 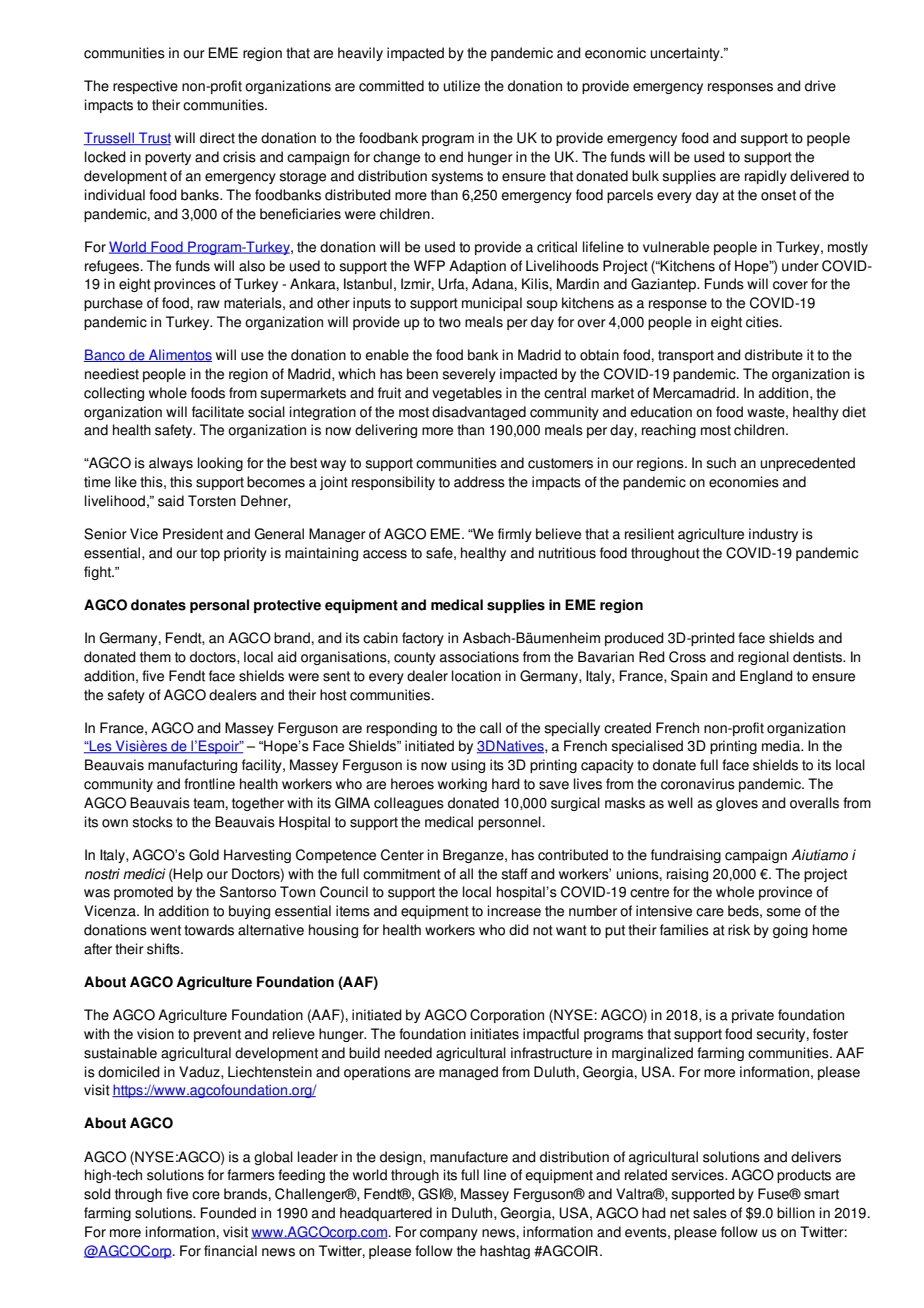 I want to click on associations, so click(x=479, y=657).
